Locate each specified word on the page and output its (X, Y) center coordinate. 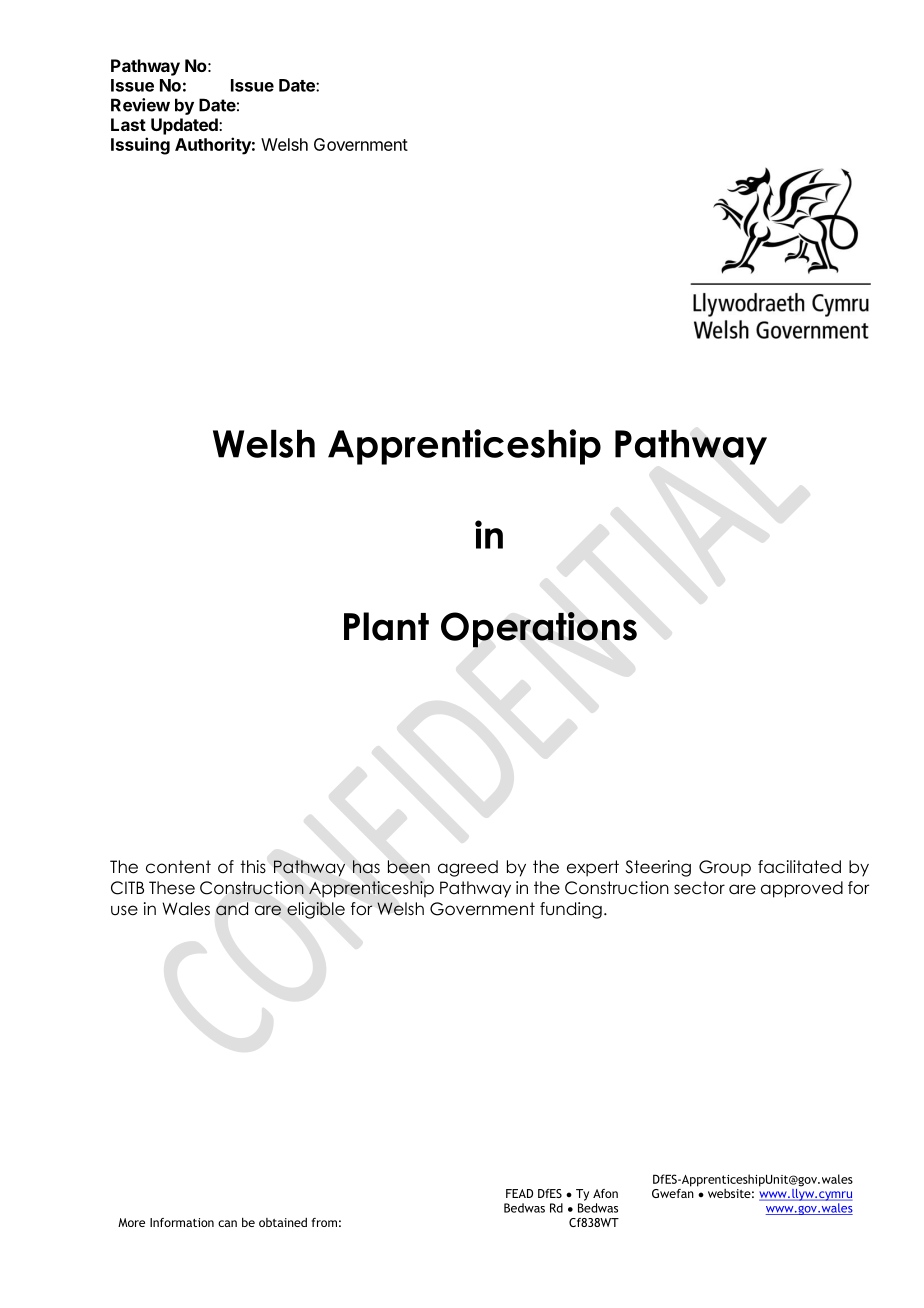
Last (128, 124)
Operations (539, 630)
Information (182, 1222)
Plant (386, 626)
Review (140, 105)
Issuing (140, 146)
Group (725, 868)
